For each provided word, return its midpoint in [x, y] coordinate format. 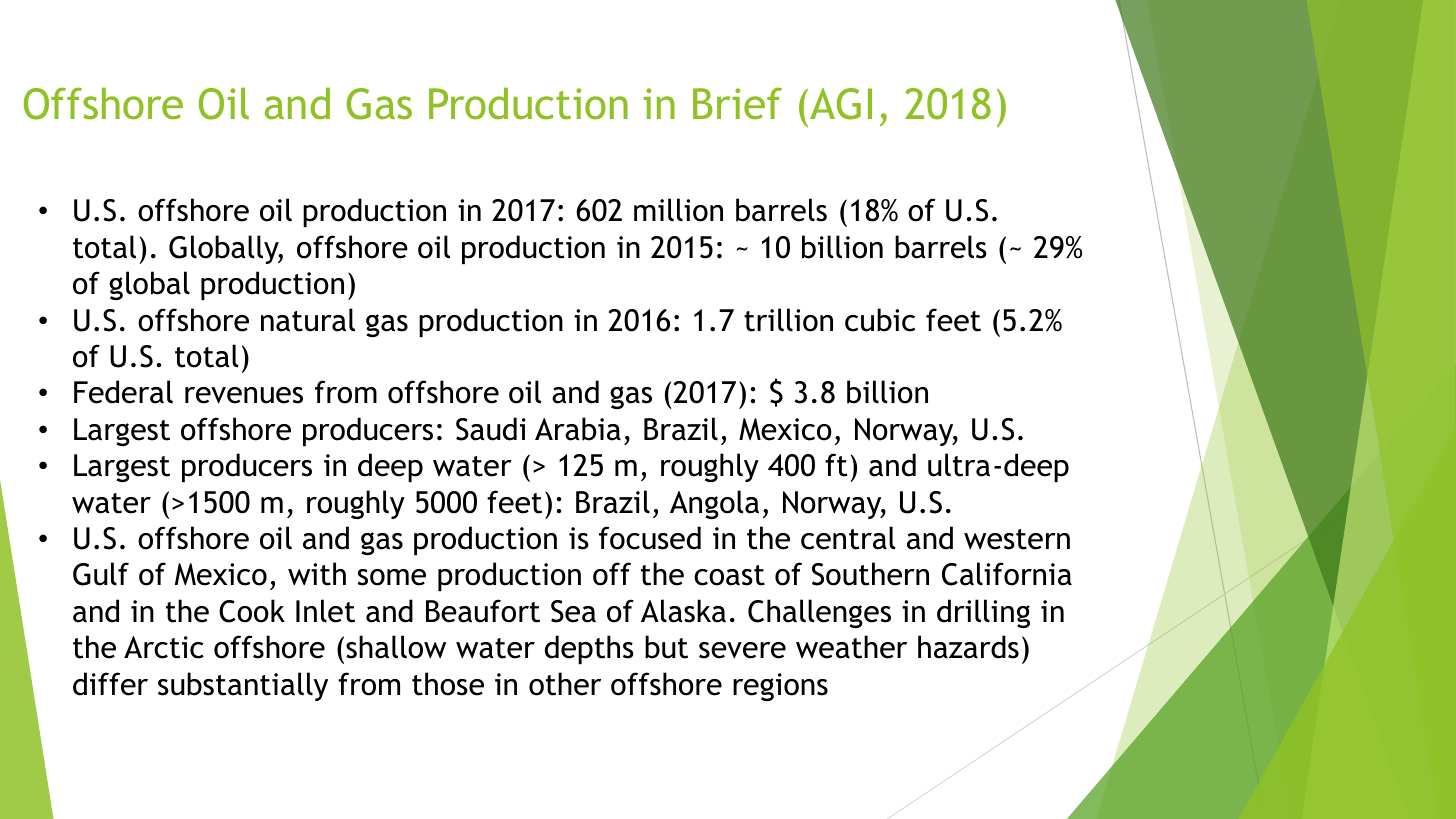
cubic [880, 320]
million [678, 210]
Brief [737, 103]
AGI [841, 104]
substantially [243, 686]
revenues [244, 395]
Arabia [578, 429]
